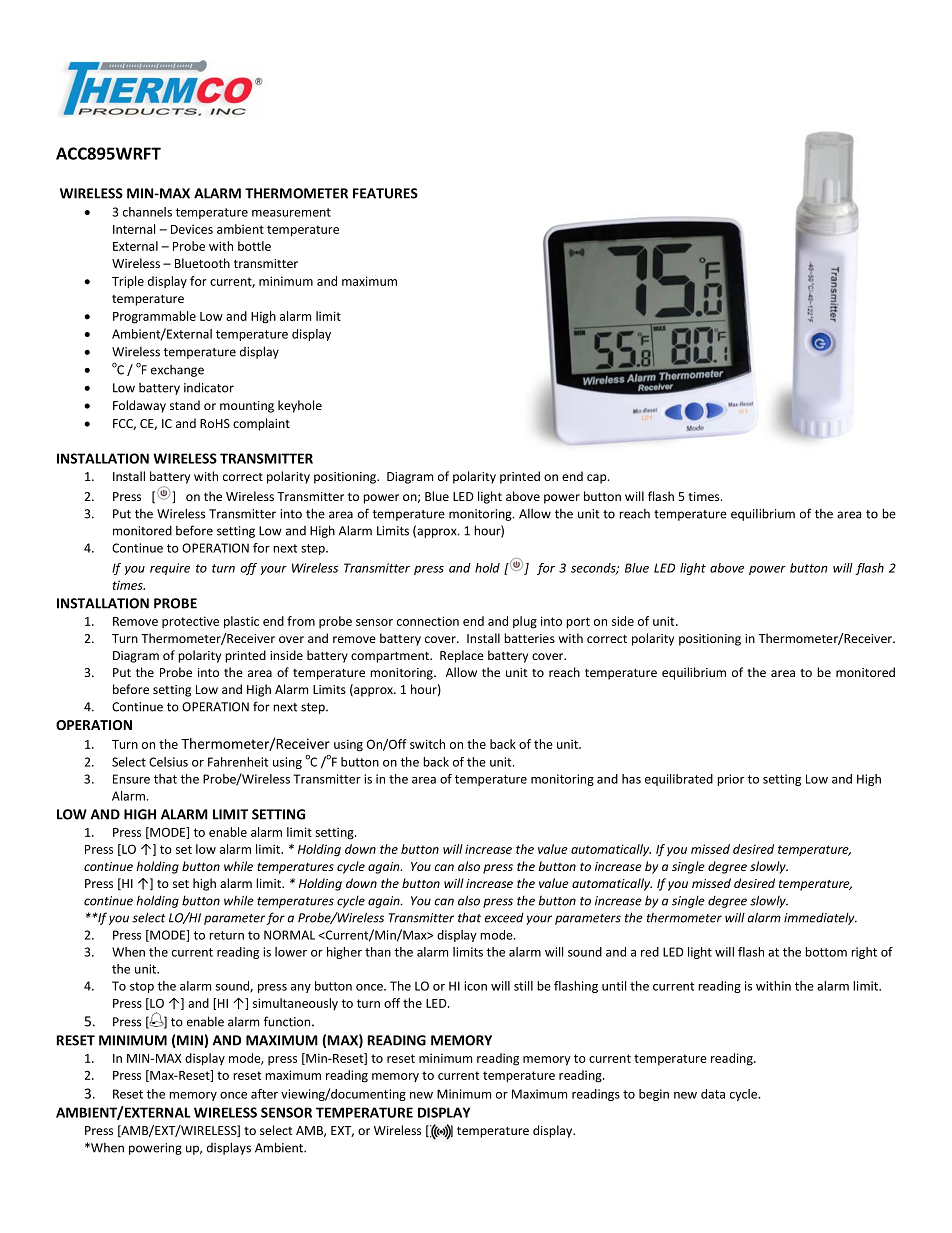  Describe the element at coordinates (192, 229) in the screenshot. I see `Devices` at that location.
